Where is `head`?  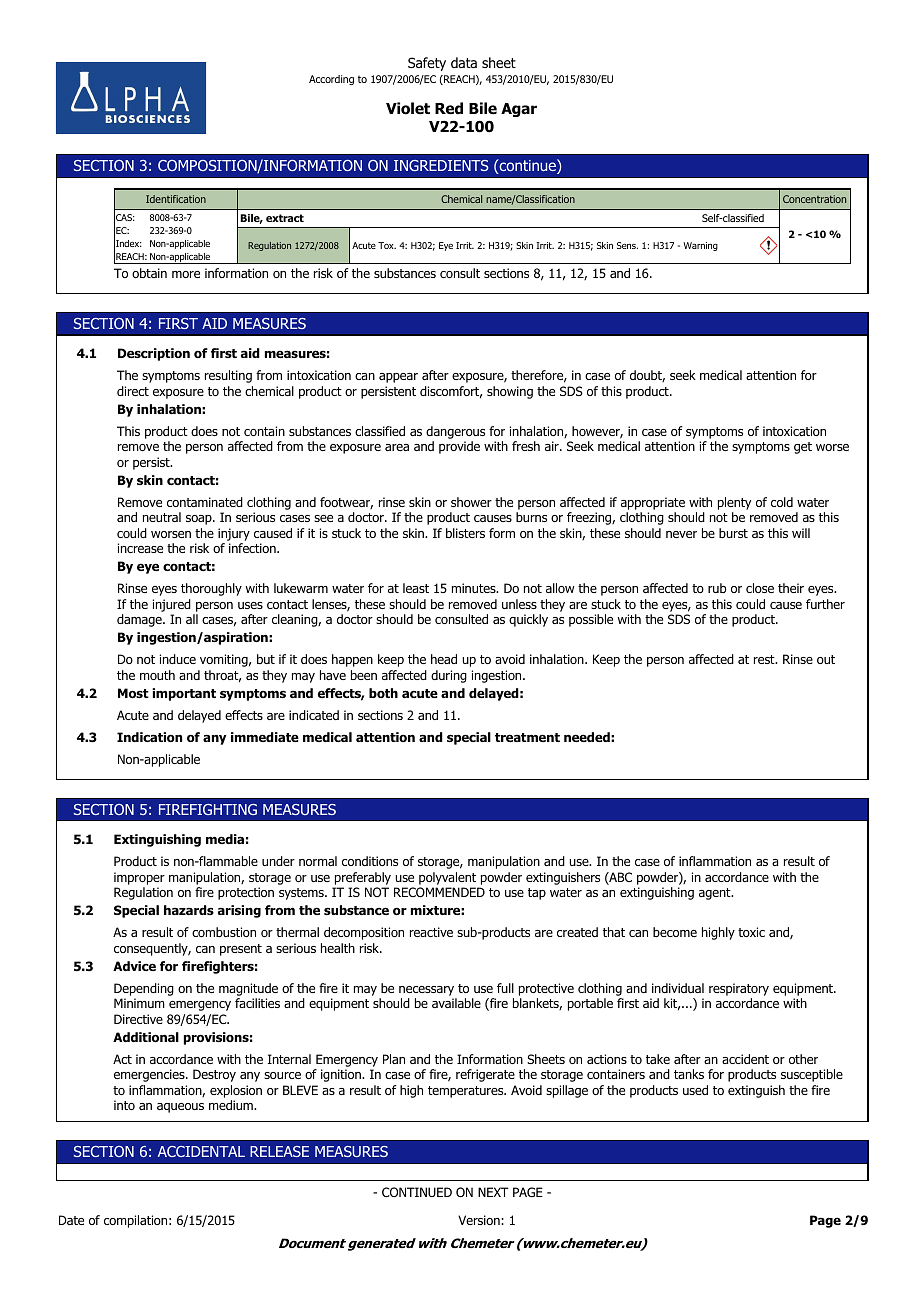
head is located at coordinates (444, 659).
